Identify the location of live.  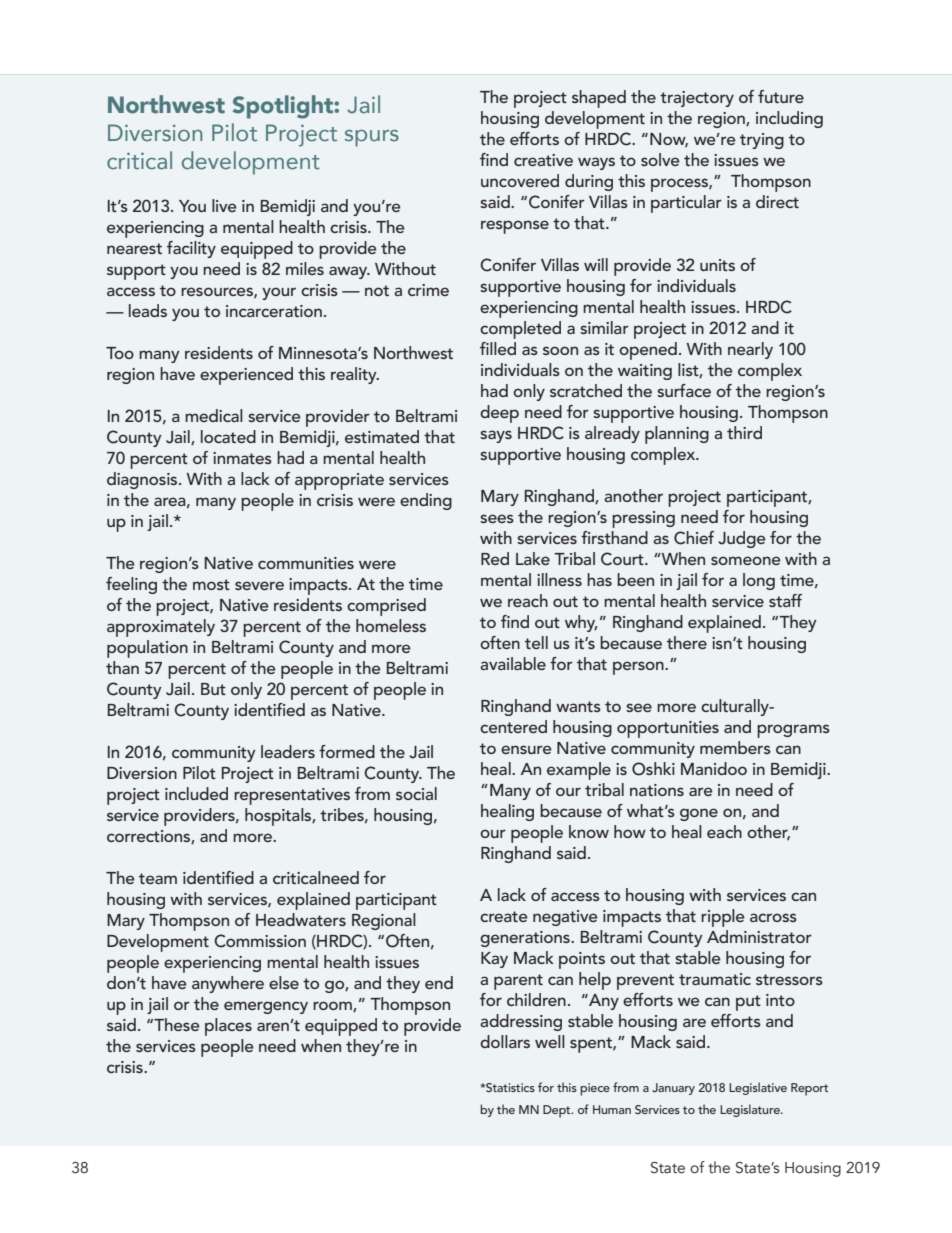
(224, 205).
